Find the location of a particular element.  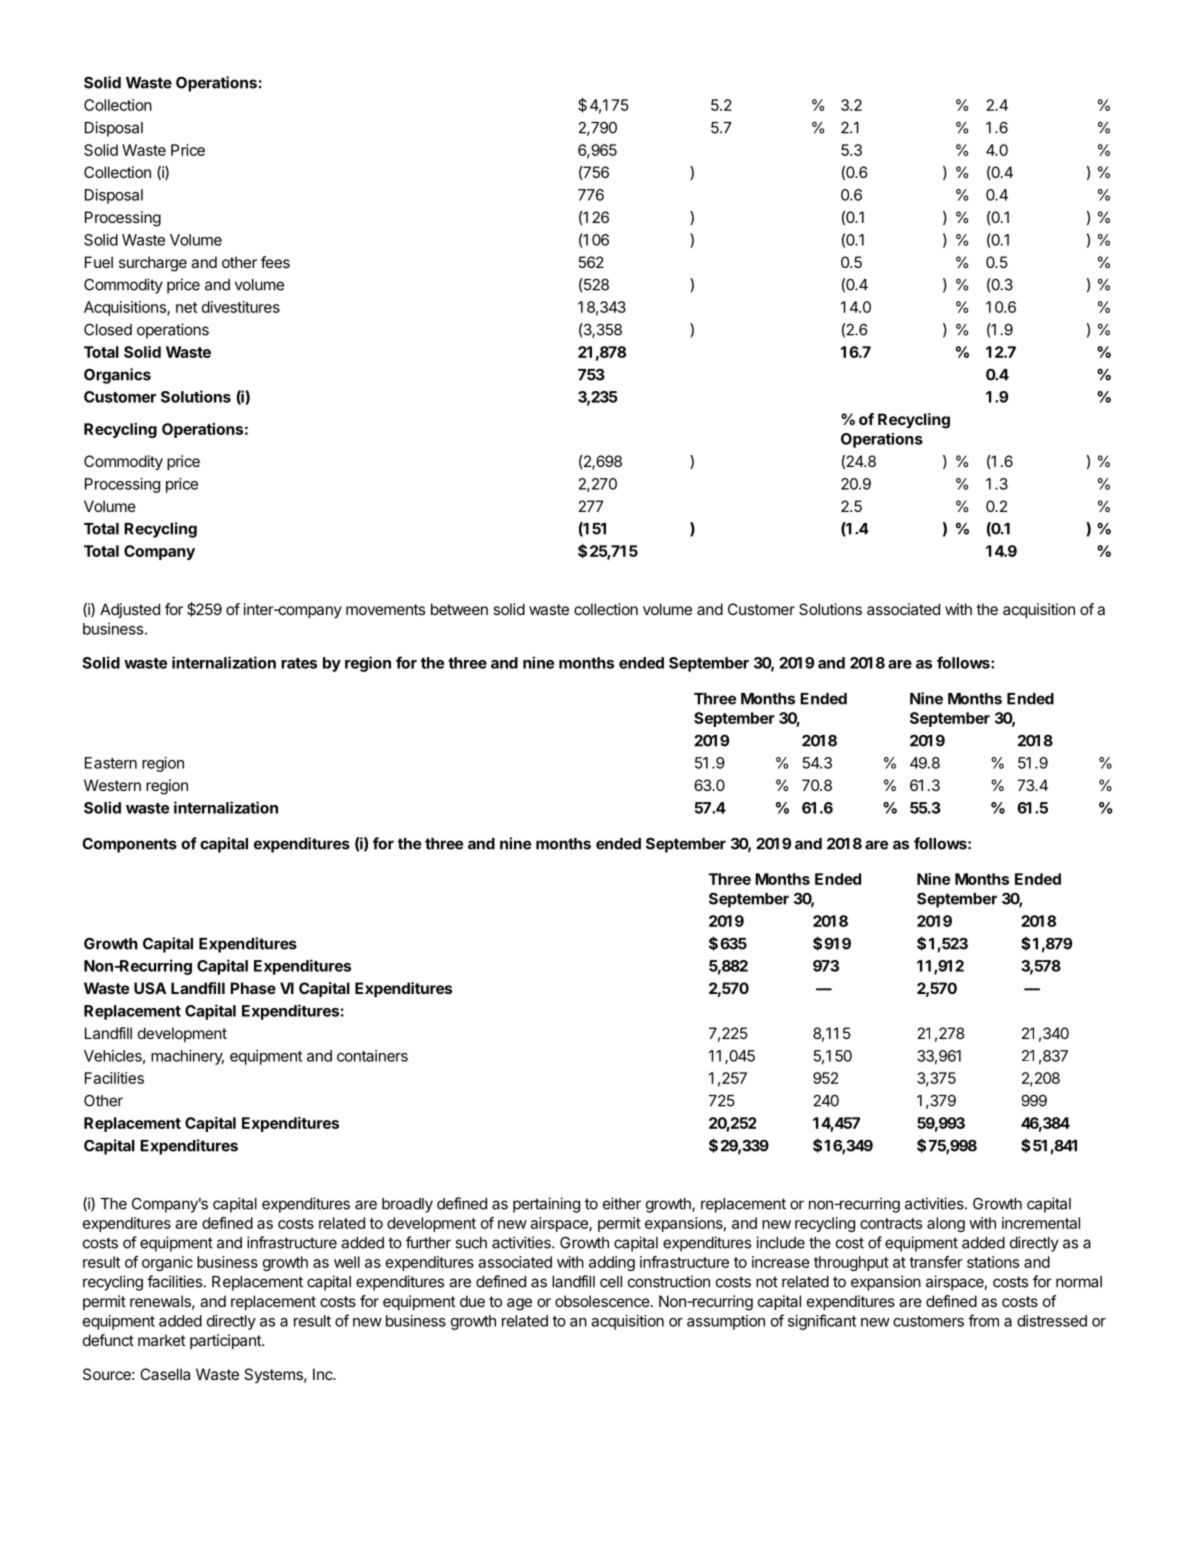

divestitures is located at coordinates (241, 307).
